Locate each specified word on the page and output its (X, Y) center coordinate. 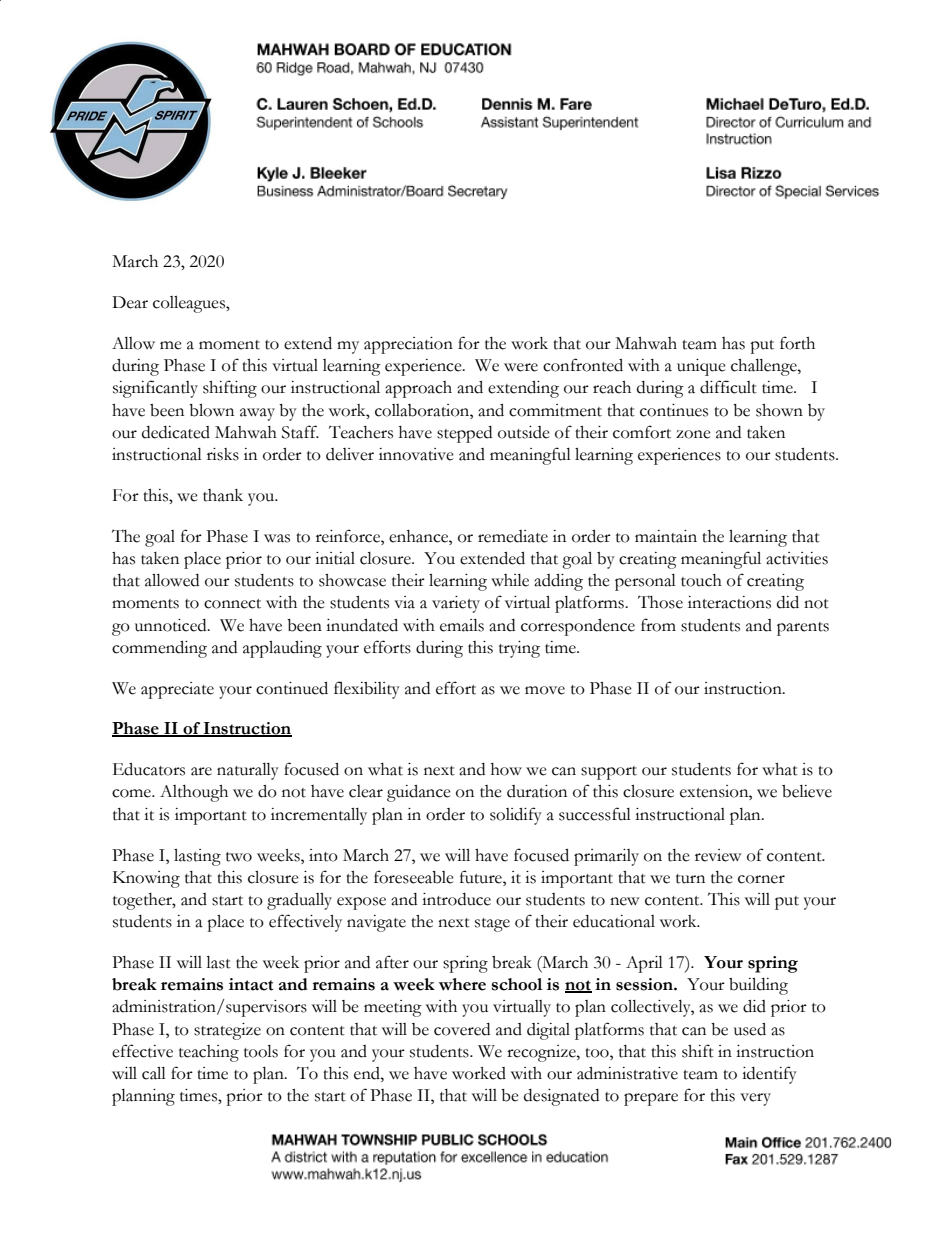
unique (701, 367)
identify (769, 1075)
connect (232, 604)
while (510, 580)
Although (194, 793)
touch (701, 580)
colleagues (190, 304)
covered (462, 1029)
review (718, 855)
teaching (209, 1053)
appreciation (408, 345)
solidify (516, 816)
